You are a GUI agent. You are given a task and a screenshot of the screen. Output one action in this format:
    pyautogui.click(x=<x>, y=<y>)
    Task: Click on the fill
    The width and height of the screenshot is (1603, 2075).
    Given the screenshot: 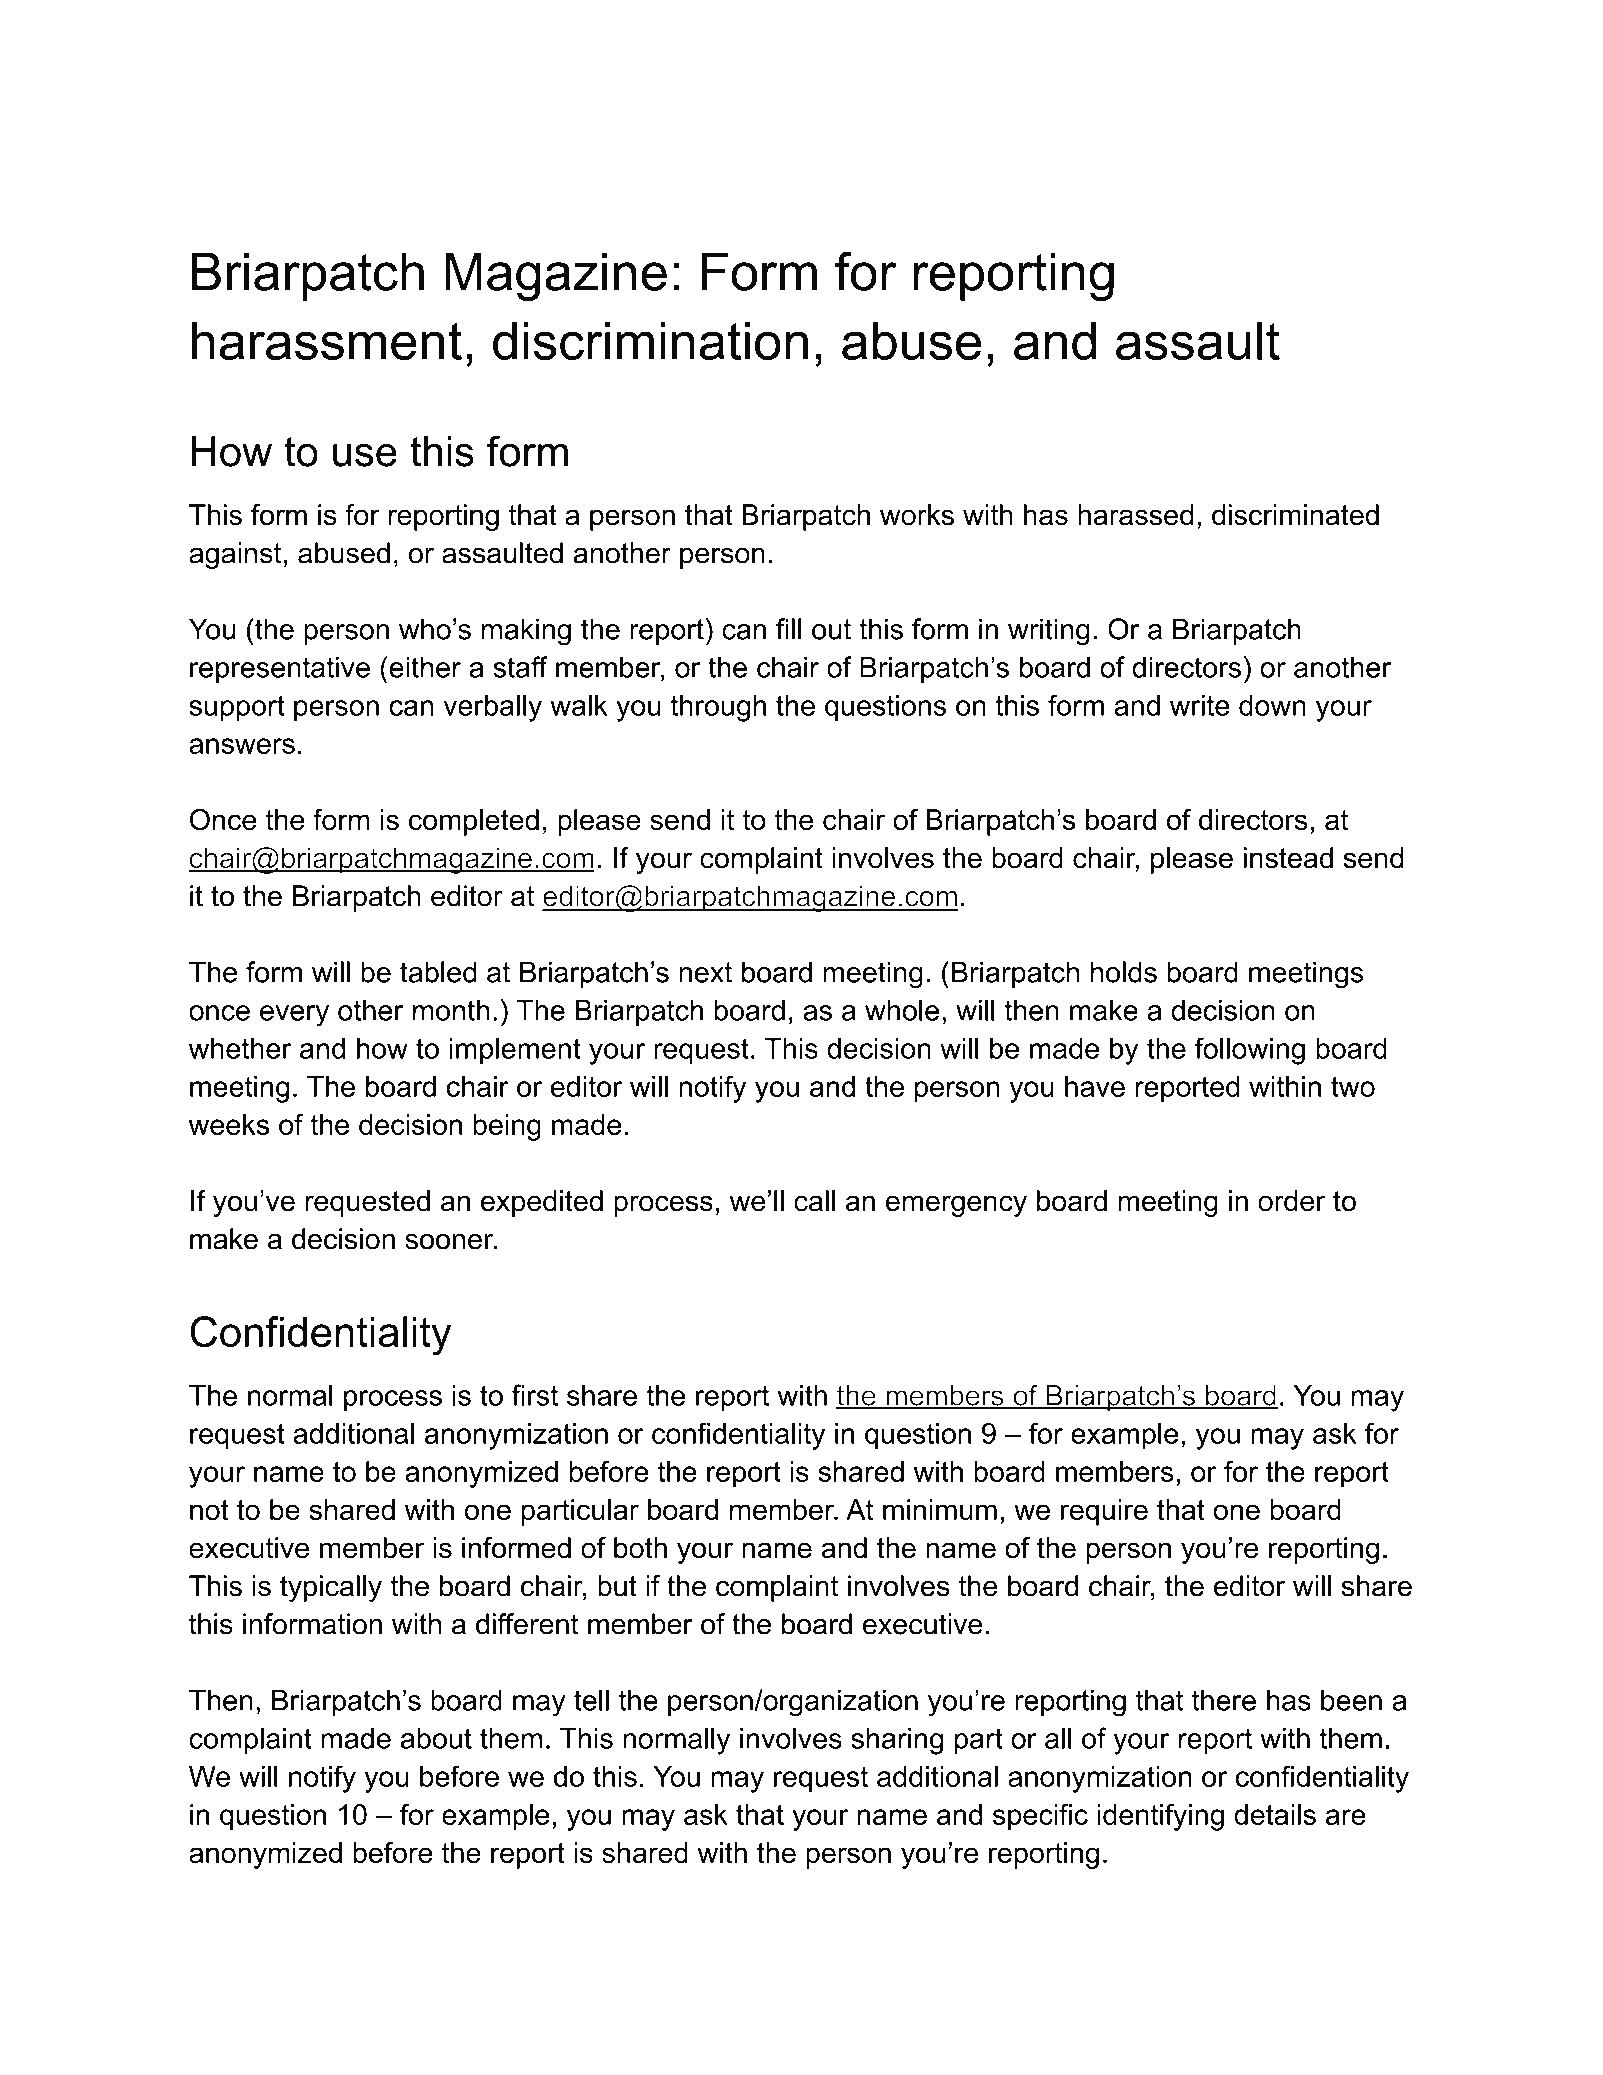 What is the action you would take?
    pyautogui.click(x=789, y=629)
